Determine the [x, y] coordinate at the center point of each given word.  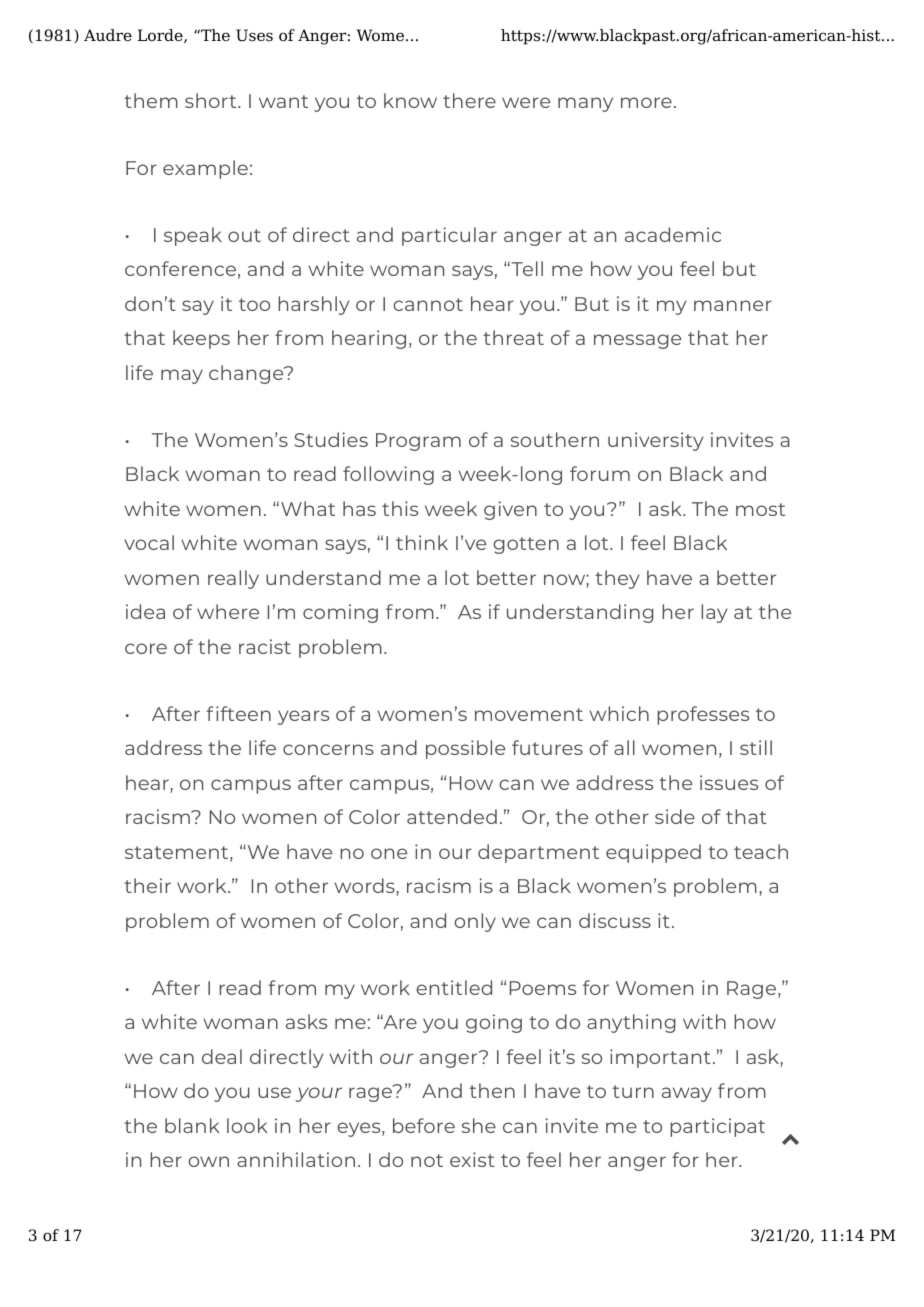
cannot [428, 304]
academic [673, 234]
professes [703, 715]
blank [192, 1125]
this [400, 508]
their [147, 885]
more [646, 102]
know [410, 100]
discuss [615, 920]
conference [180, 268]
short [212, 100]
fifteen [238, 713]
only [475, 922]
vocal [149, 542]
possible [465, 749]
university [655, 441]
